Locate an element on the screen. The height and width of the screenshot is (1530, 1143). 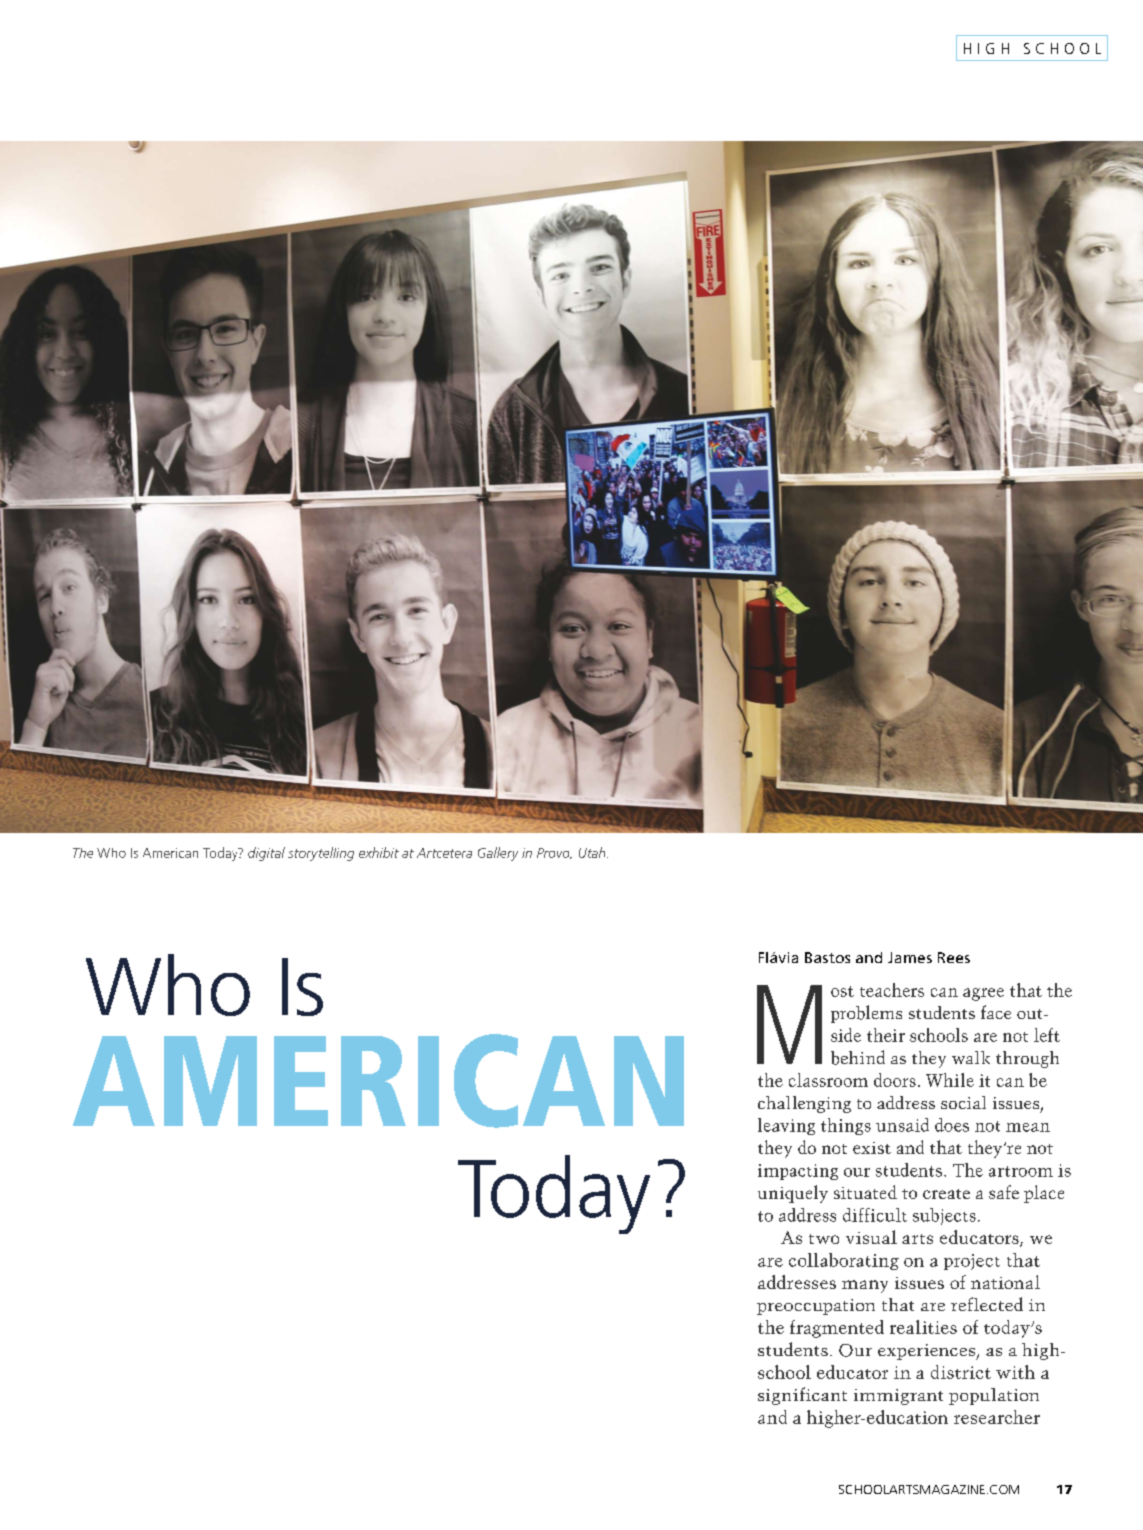
classroom is located at coordinates (828, 1080).
